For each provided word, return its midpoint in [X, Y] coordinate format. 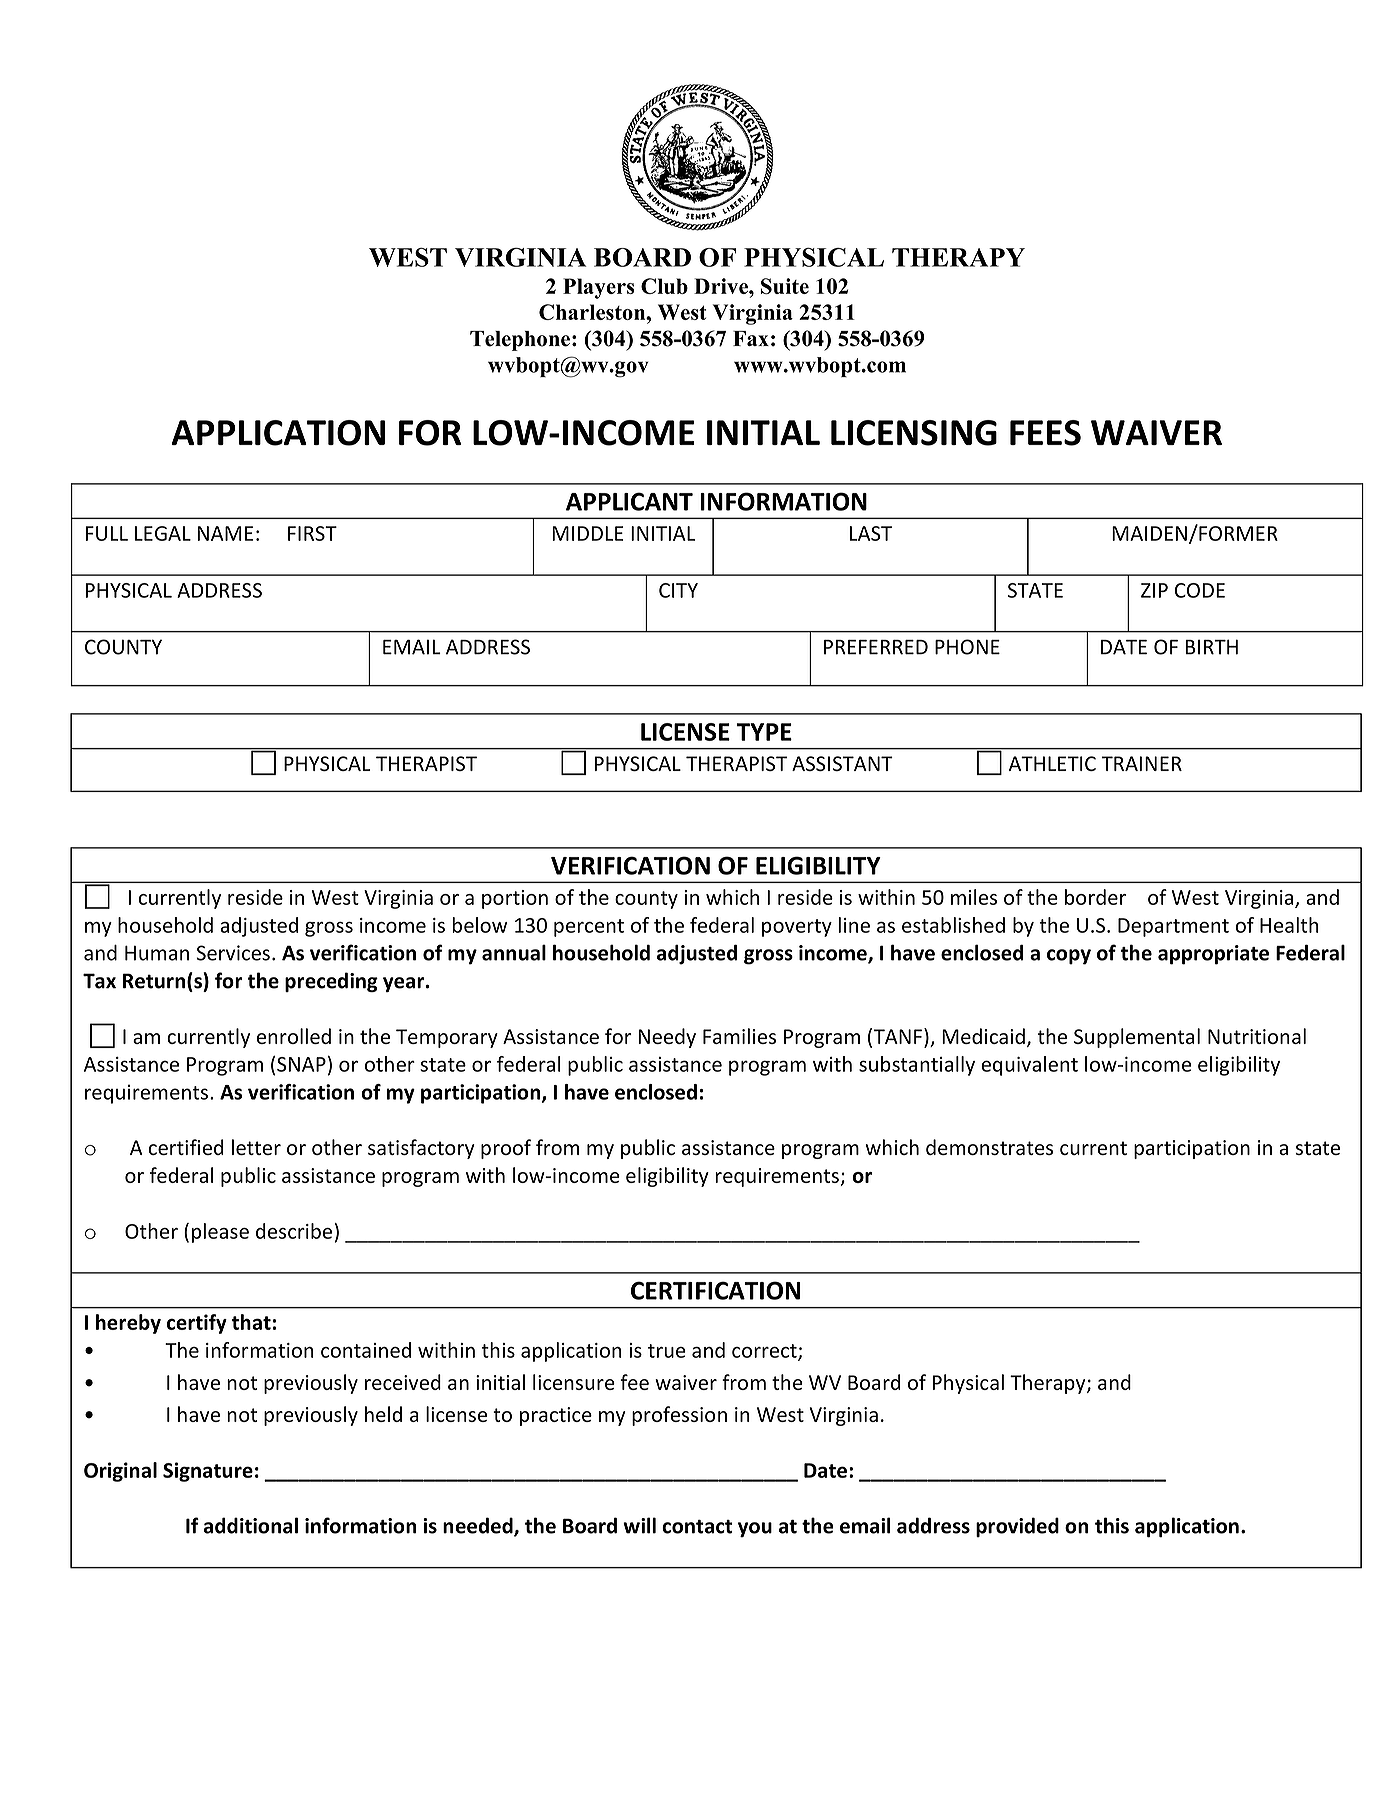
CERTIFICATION [716, 1290]
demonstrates [989, 1147]
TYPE [764, 732]
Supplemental [1137, 1038]
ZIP [1154, 590]
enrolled [294, 1036]
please [220, 1233]
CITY [678, 590]
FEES [1045, 433]
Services [233, 953]
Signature [208, 1472]
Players [599, 288]
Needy [667, 1038]
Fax [751, 338]
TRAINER [1142, 763]
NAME [225, 533]
